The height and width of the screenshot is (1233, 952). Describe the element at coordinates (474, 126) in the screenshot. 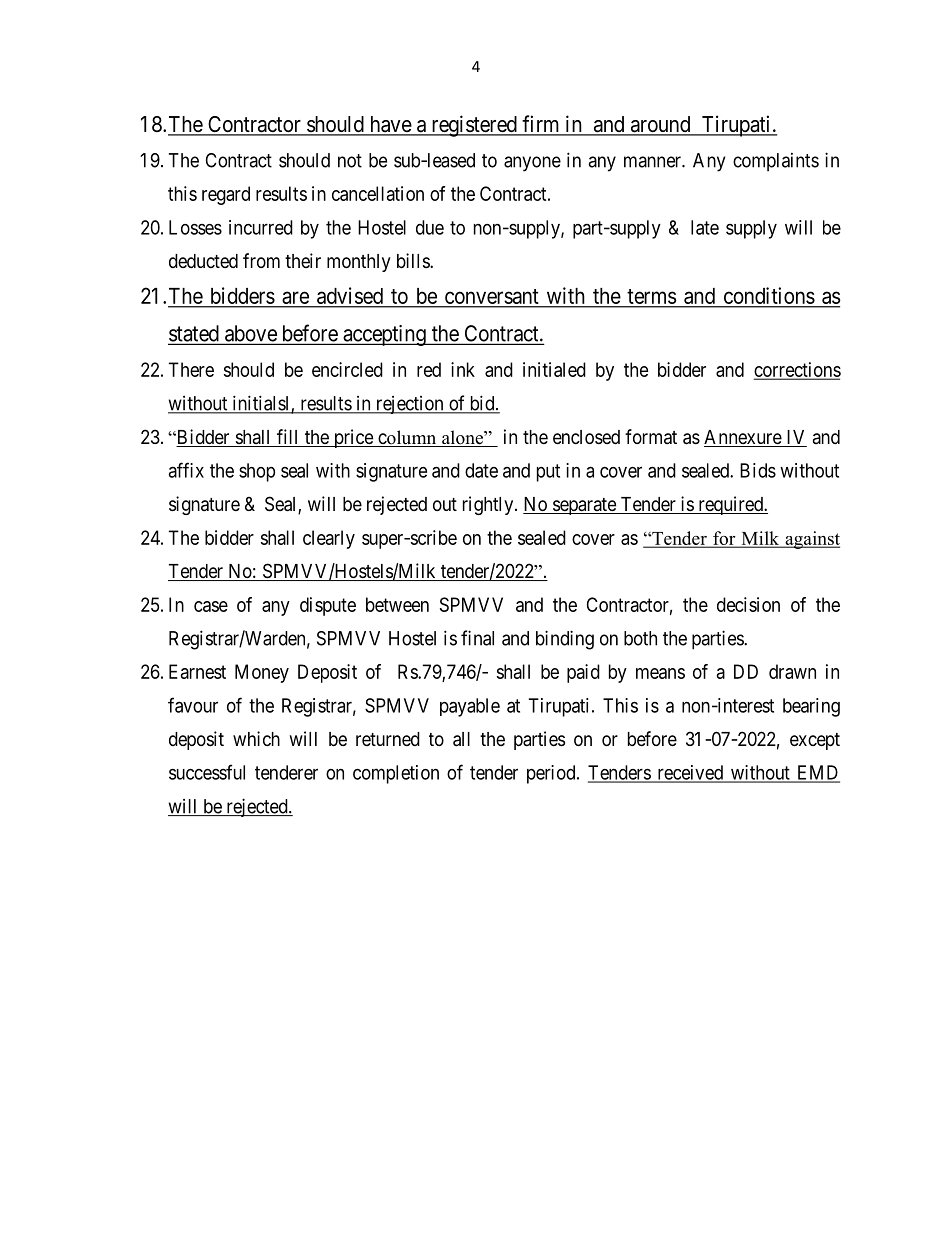

I see `registered` at that location.
